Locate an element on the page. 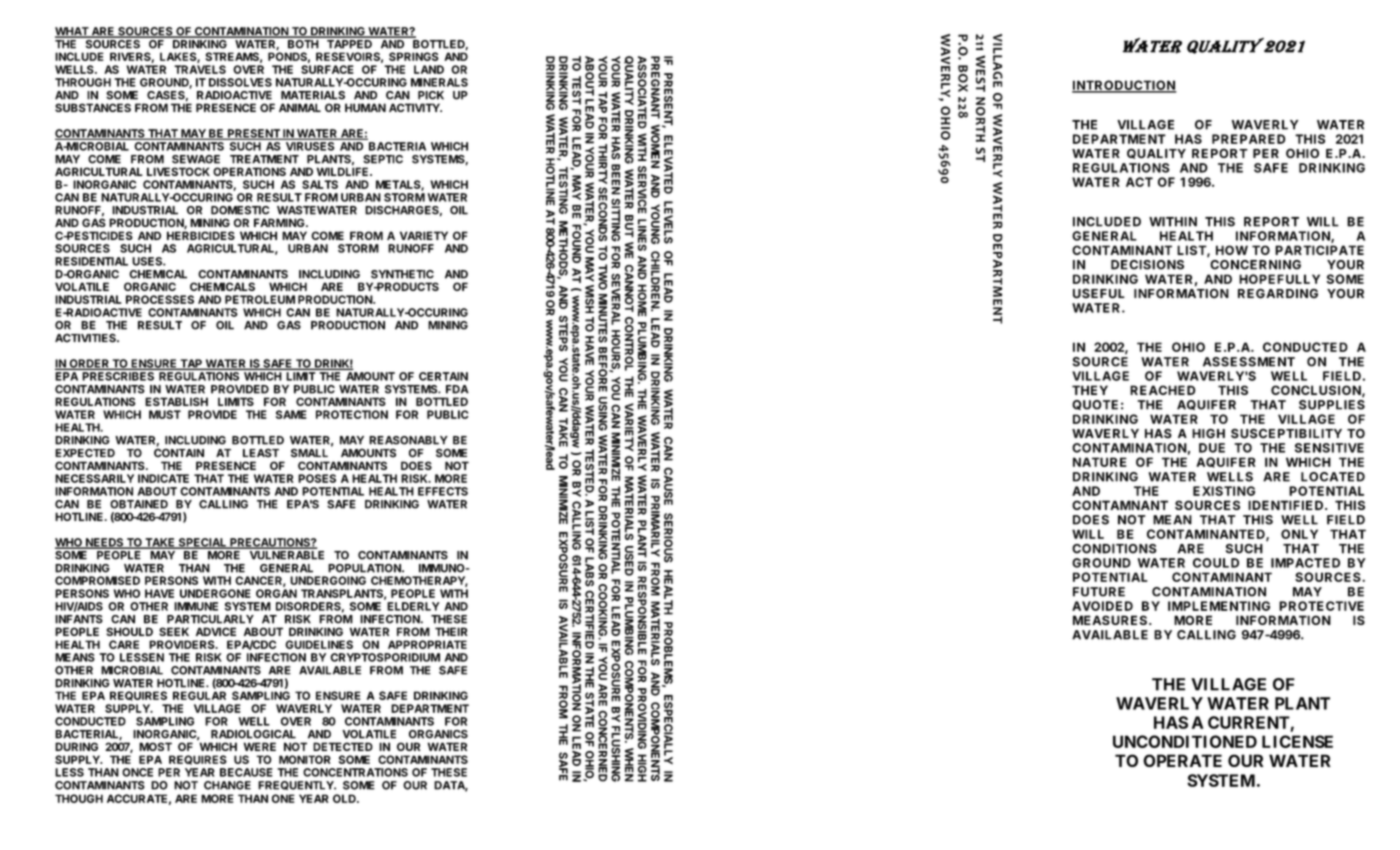 The height and width of the page is (850, 1400). PETROLEUM is located at coordinates (260, 299).
